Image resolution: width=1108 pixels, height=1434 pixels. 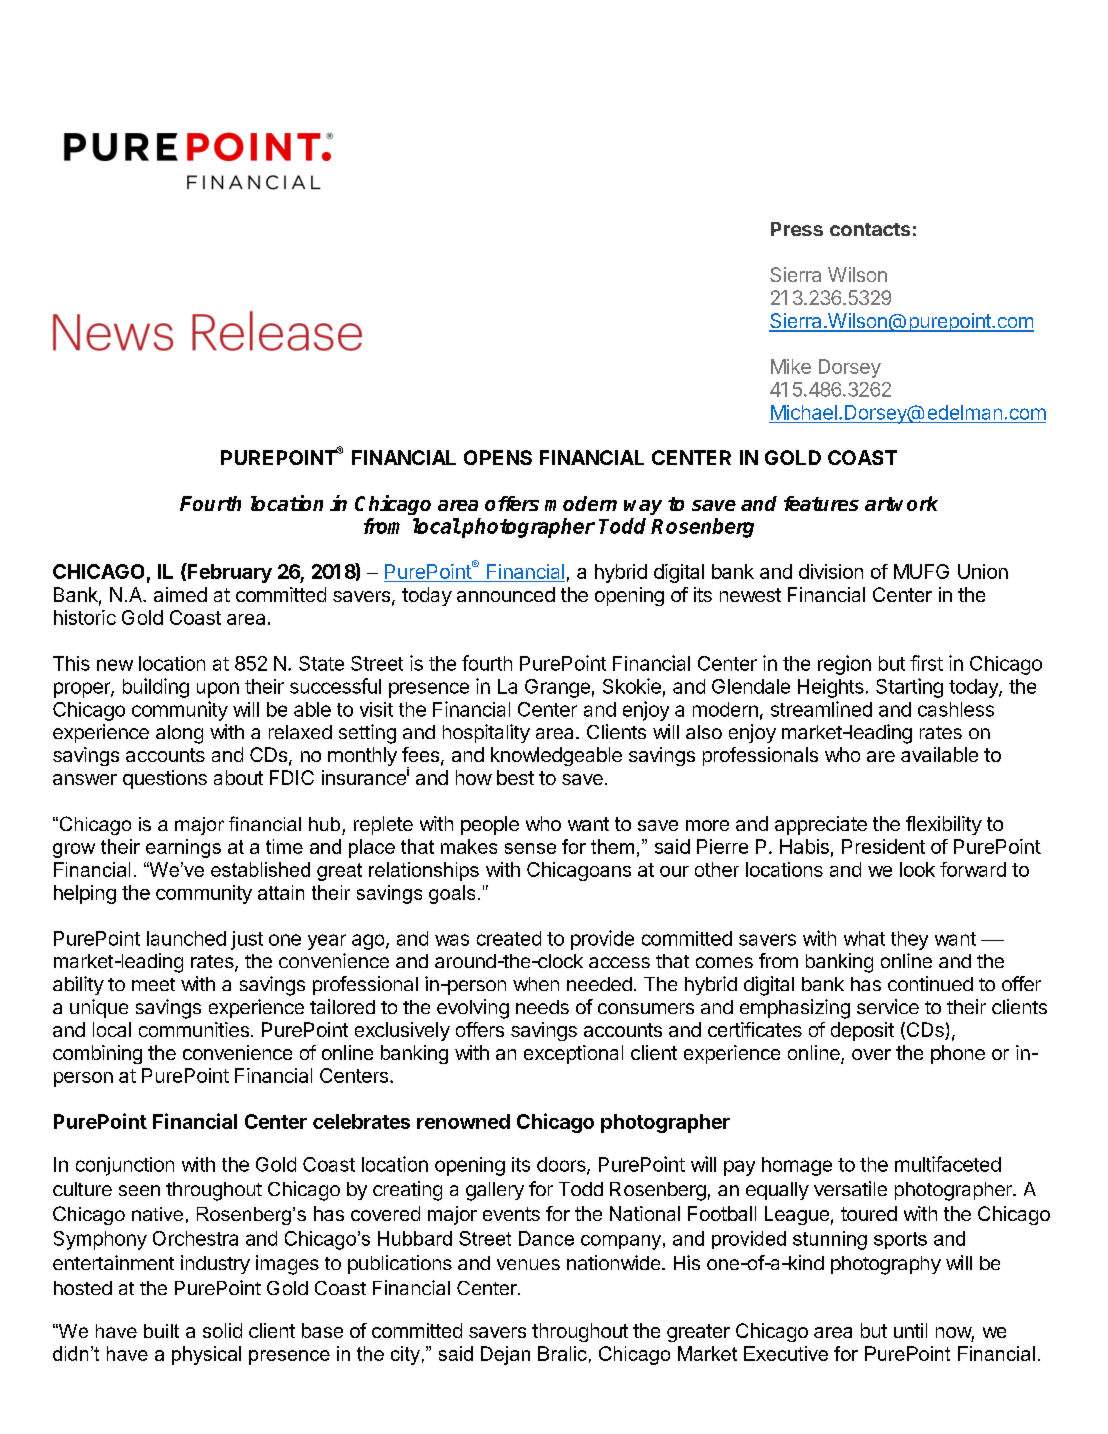 What do you see at coordinates (797, 229) in the screenshot?
I see `Press` at bounding box center [797, 229].
